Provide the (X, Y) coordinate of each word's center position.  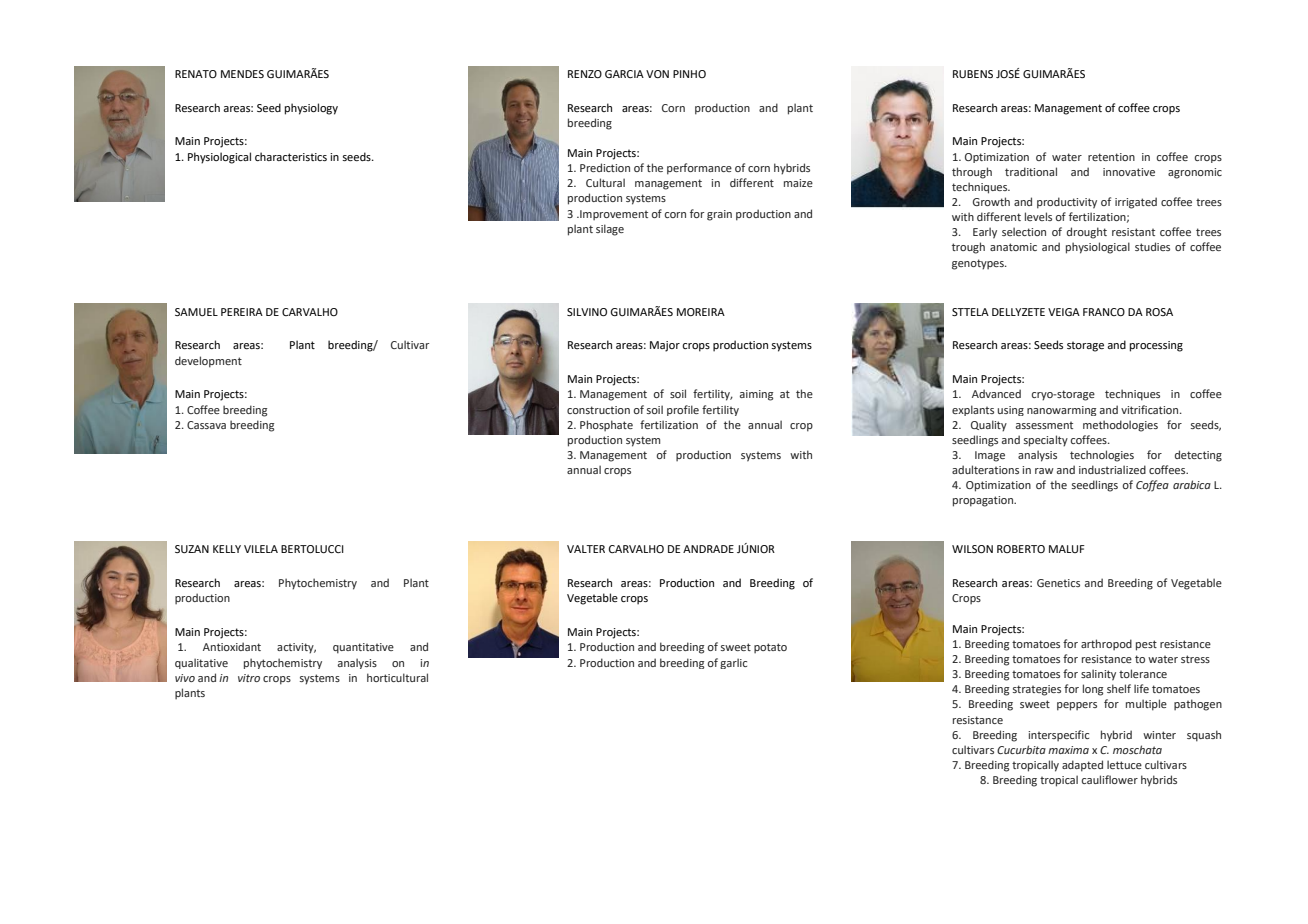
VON (657, 74)
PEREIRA (242, 312)
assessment (1044, 425)
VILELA (261, 549)
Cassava (206, 425)
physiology (311, 109)
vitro (249, 678)
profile (683, 410)
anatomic (1013, 247)
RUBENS (973, 74)
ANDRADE (708, 549)
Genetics (1058, 583)
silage (610, 230)
